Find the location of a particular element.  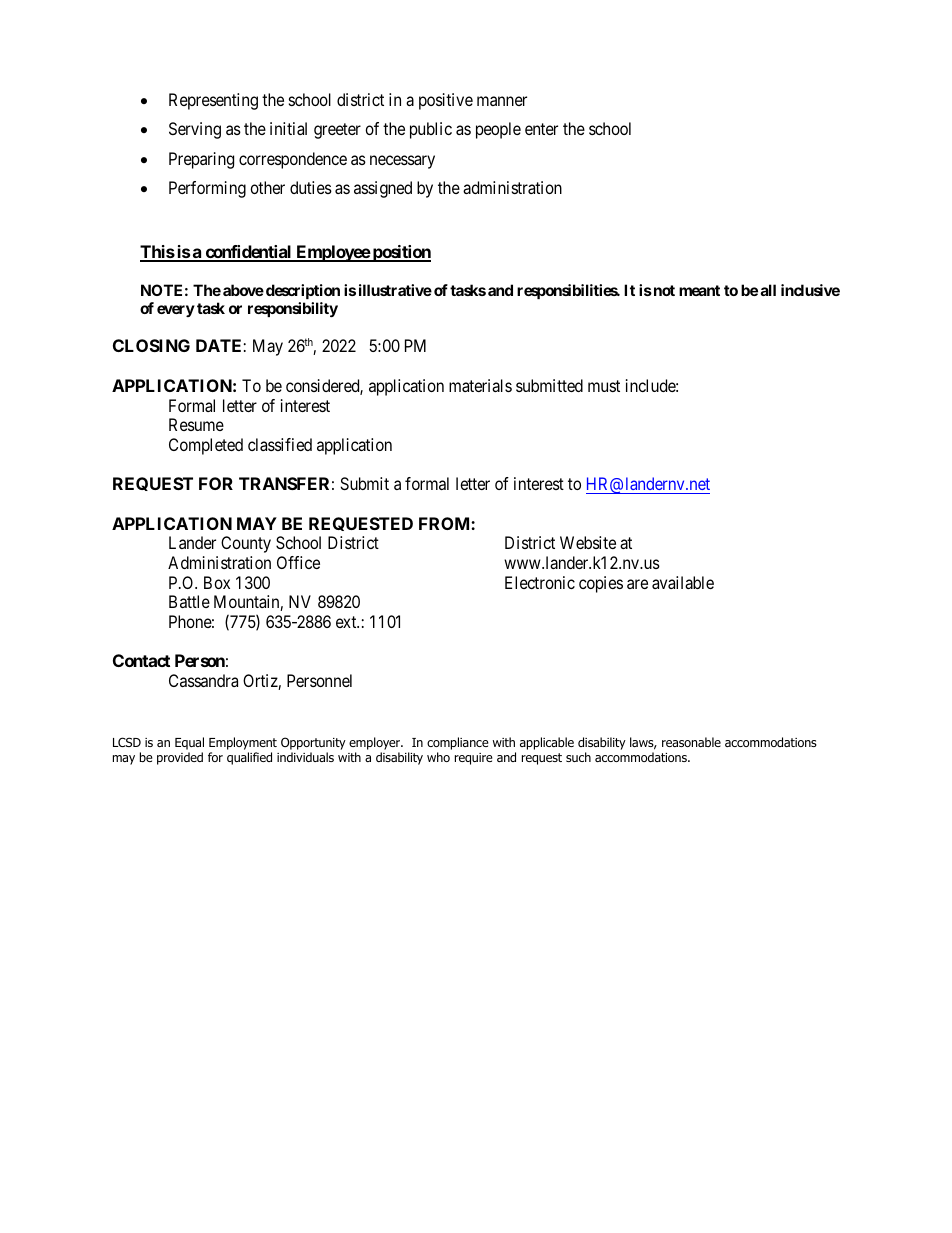

compliance is located at coordinates (458, 743).
